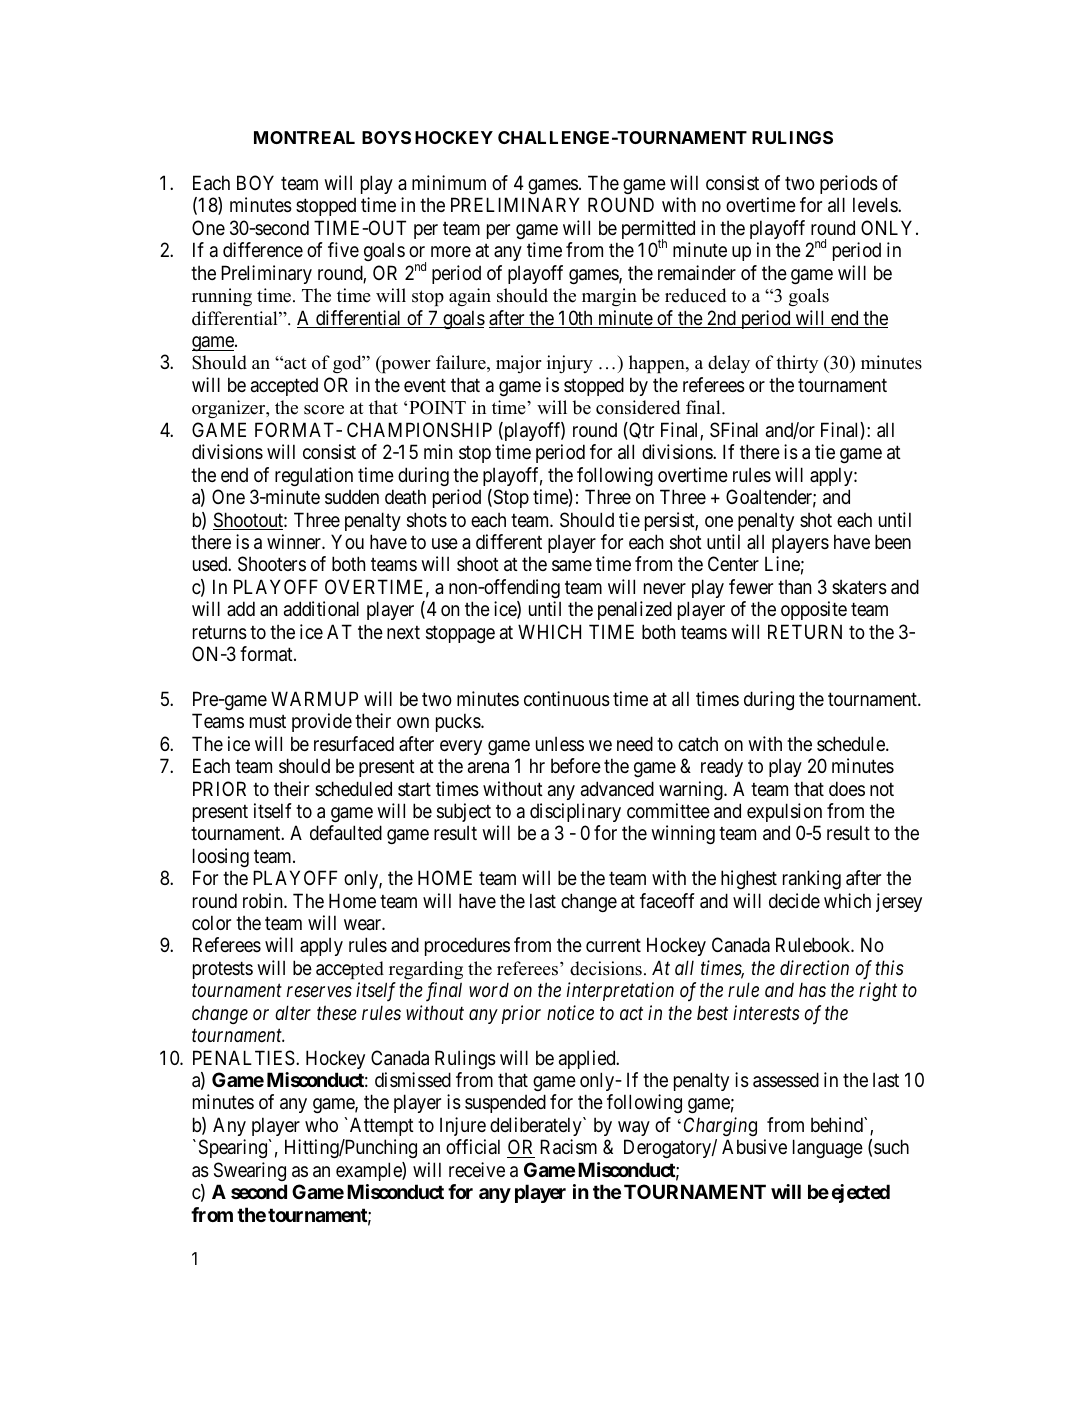 This screenshot has width=1085, height=1404. I want to click on language, so click(828, 1148).
